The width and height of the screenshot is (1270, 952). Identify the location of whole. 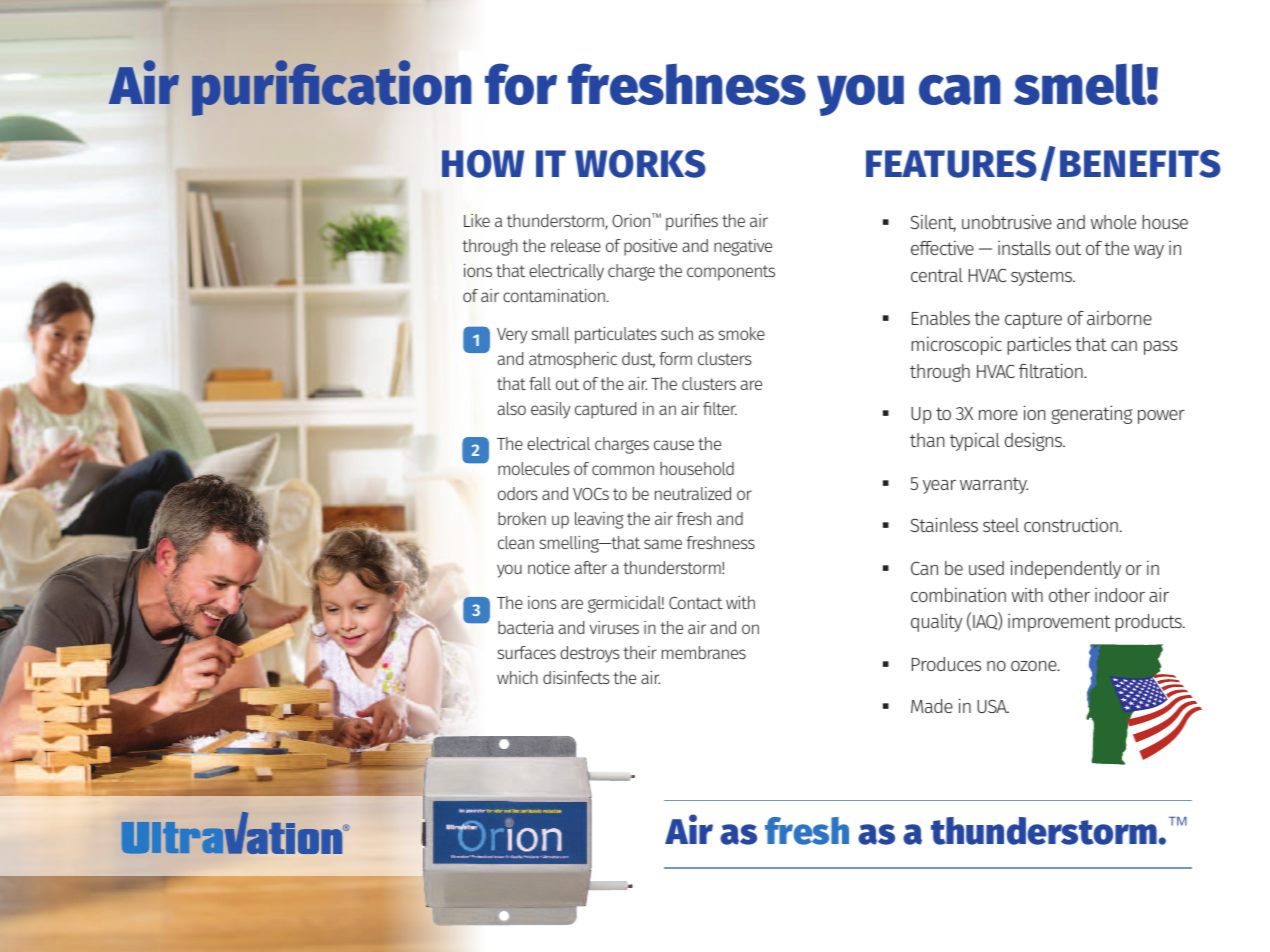
(1113, 222).
